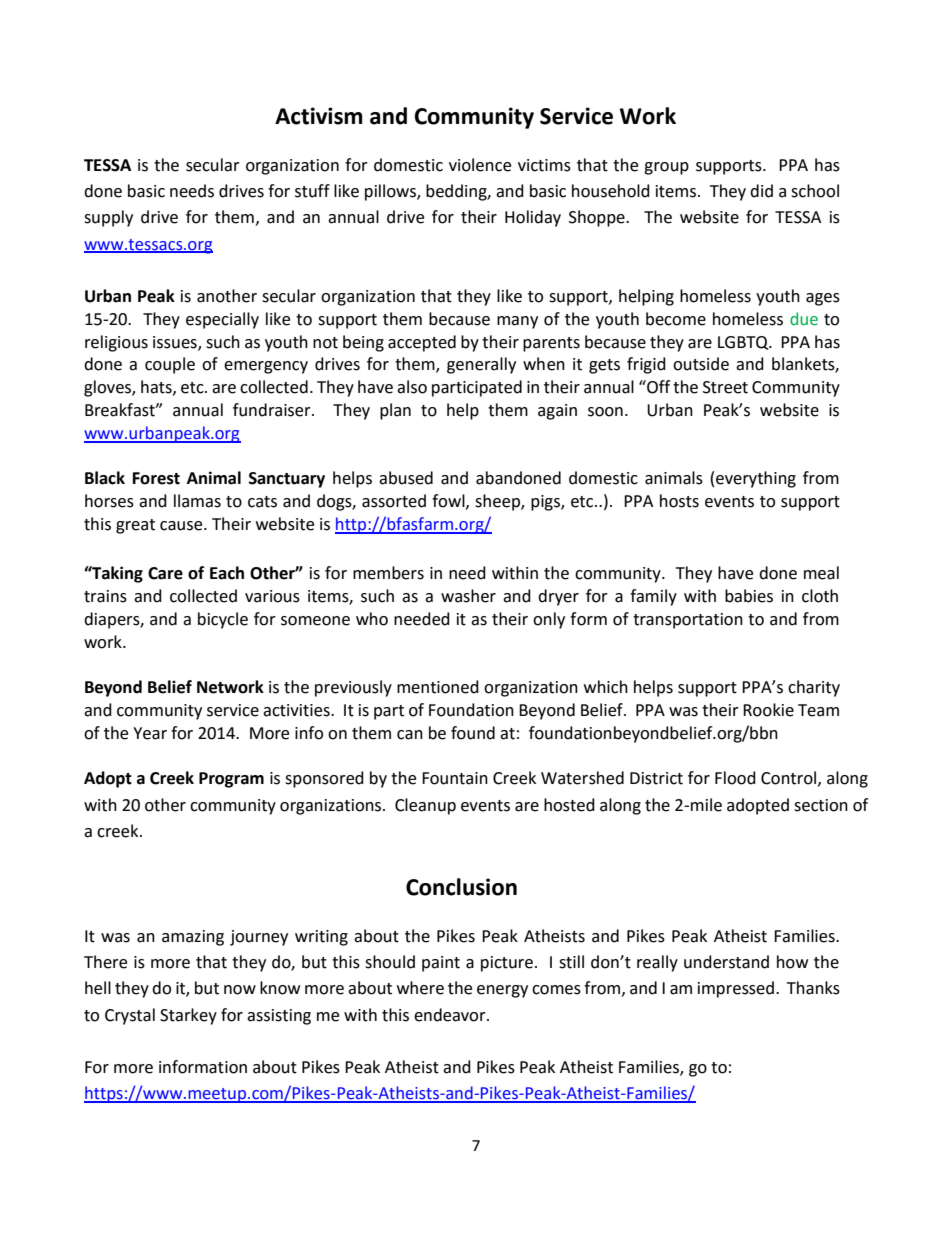 The width and height of the screenshot is (952, 1233). What do you see at coordinates (749, 596) in the screenshot?
I see `babies` at bounding box center [749, 596].
